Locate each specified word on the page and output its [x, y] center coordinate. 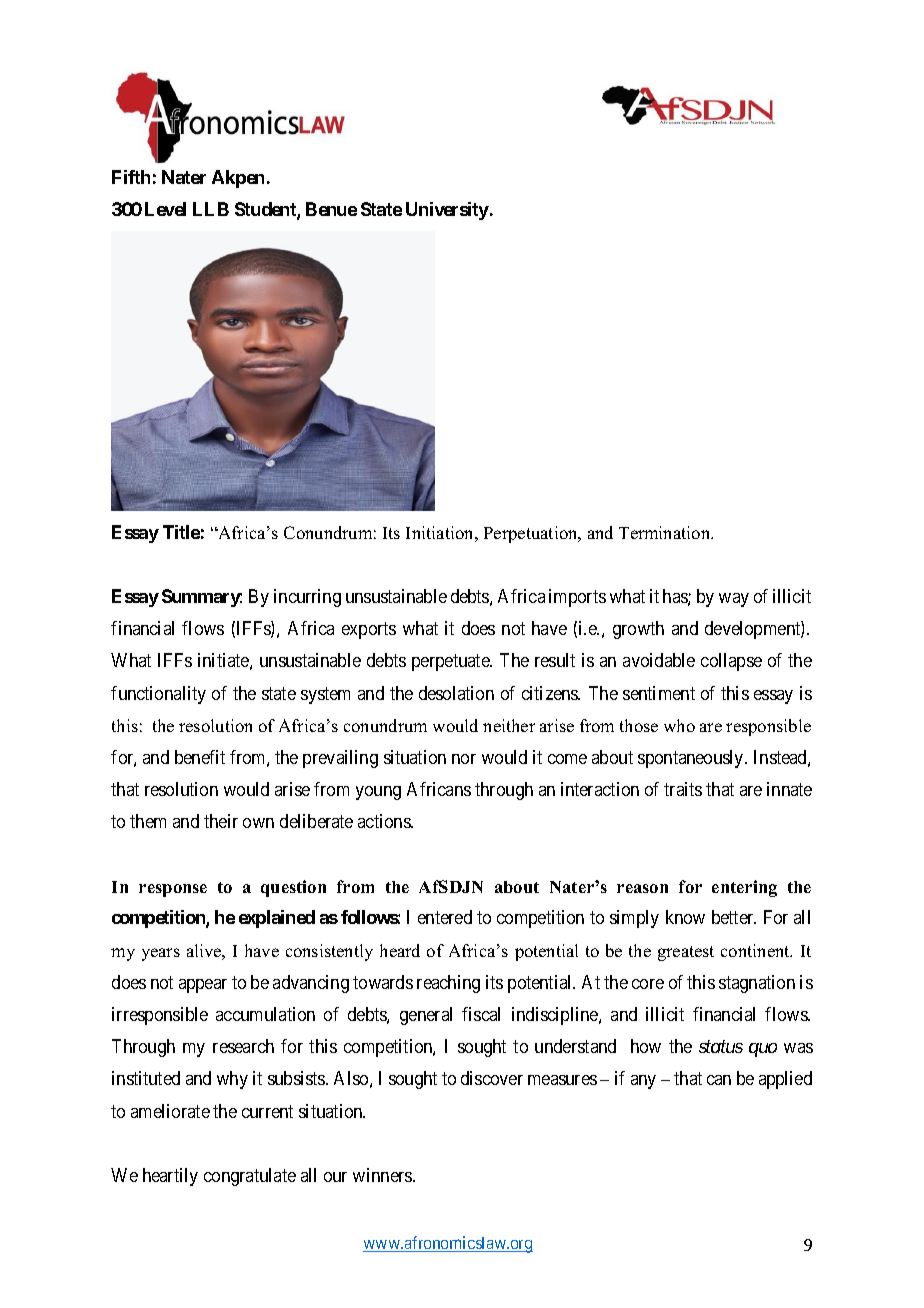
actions [385, 821]
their [221, 821]
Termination [666, 532]
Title [181, 532]
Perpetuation [532, 534]
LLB [211, 209]
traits [683, 789]
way [734, 600]
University [447, 211]
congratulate [250, 1177]
